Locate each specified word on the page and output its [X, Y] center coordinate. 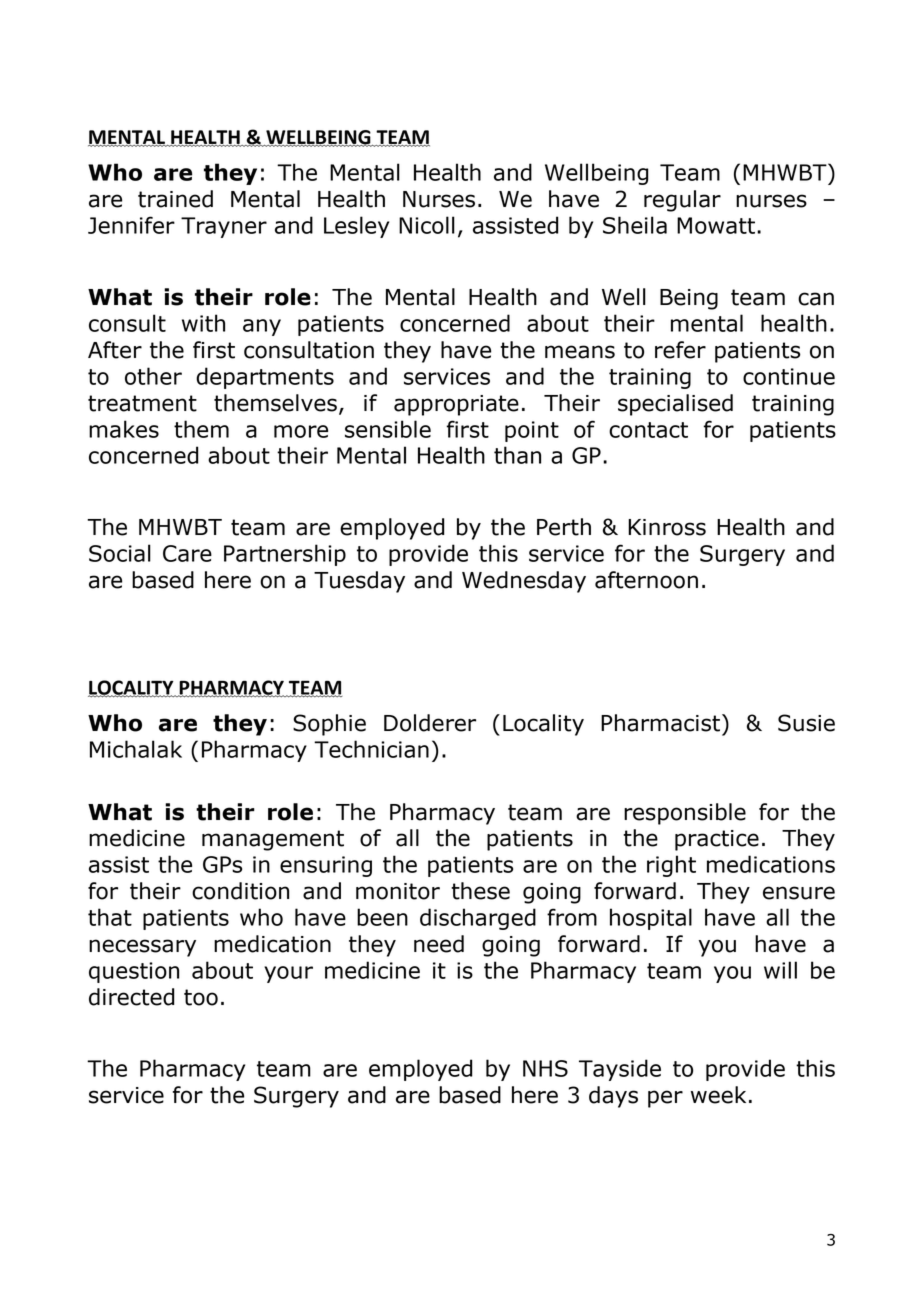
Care [187, 553]
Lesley [356, 227]
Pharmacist [662, 723]
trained [175, 199]
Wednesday [524, 582]
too [201, 997]
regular [682, 201]
